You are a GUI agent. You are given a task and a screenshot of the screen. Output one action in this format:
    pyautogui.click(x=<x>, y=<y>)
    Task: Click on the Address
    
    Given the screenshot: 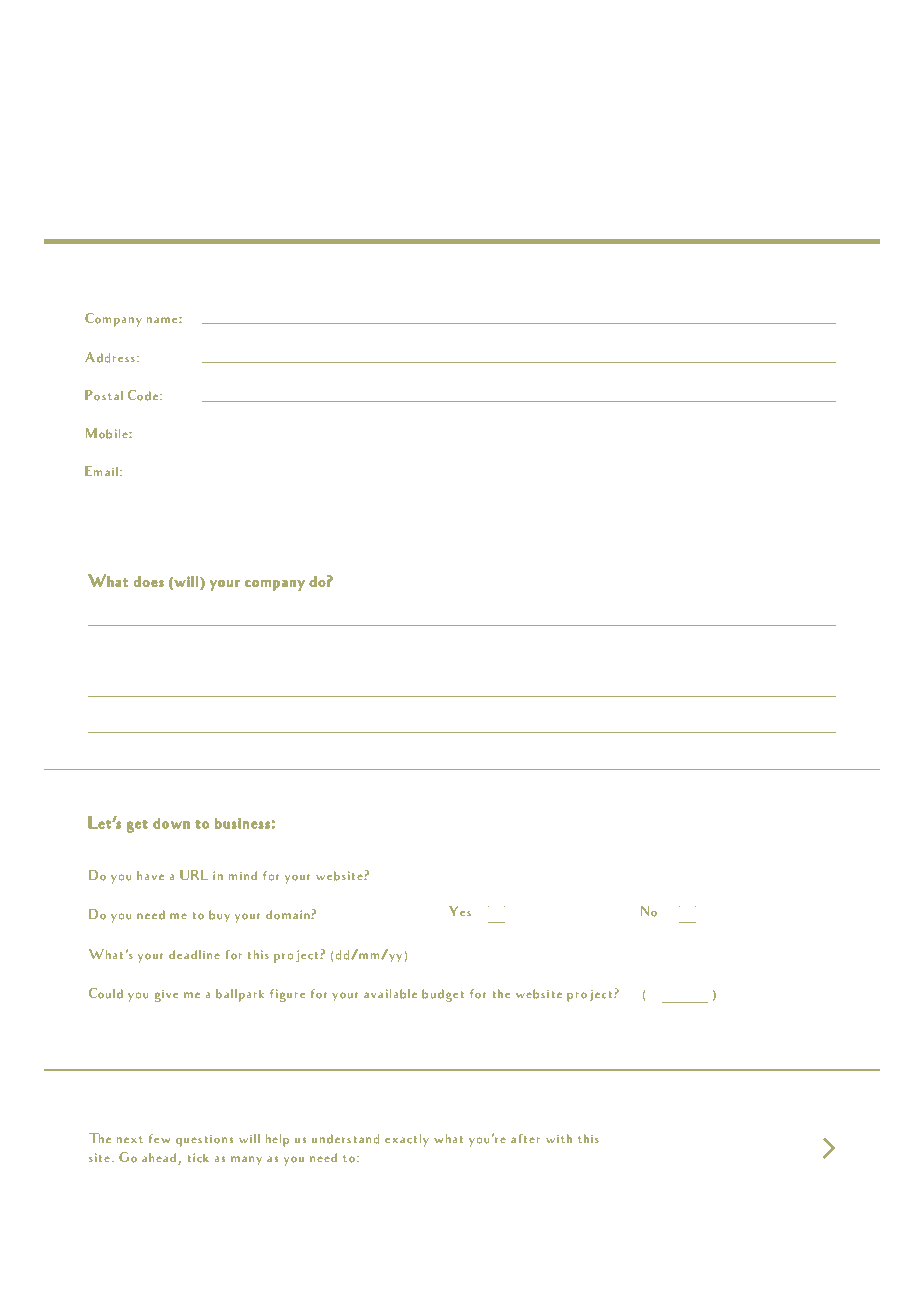 What is the action you would take?
    pyautogui.click(x=110, y=357)
